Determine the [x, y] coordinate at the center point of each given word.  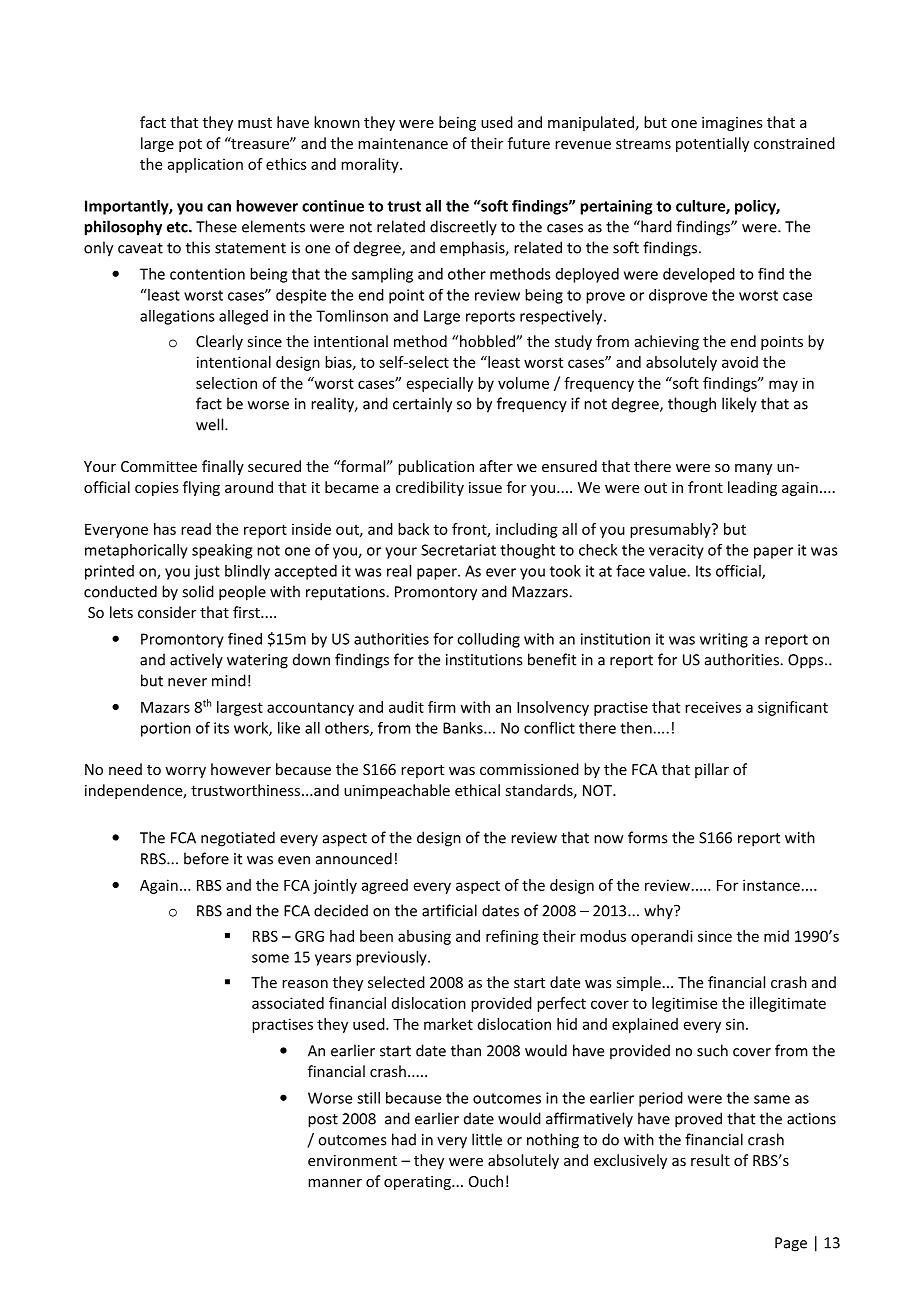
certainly [422, 405]
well [211, 424]
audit [406, 707]
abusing [424, 937]
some [270, 958]
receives [713, 707]
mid [776, 936]
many [753, 469]
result [710, 1160]
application [205, 165]
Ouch [486, 1181]
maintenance [403, 143]
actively [196, 661]
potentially [712, 144]
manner [335, 1183]
